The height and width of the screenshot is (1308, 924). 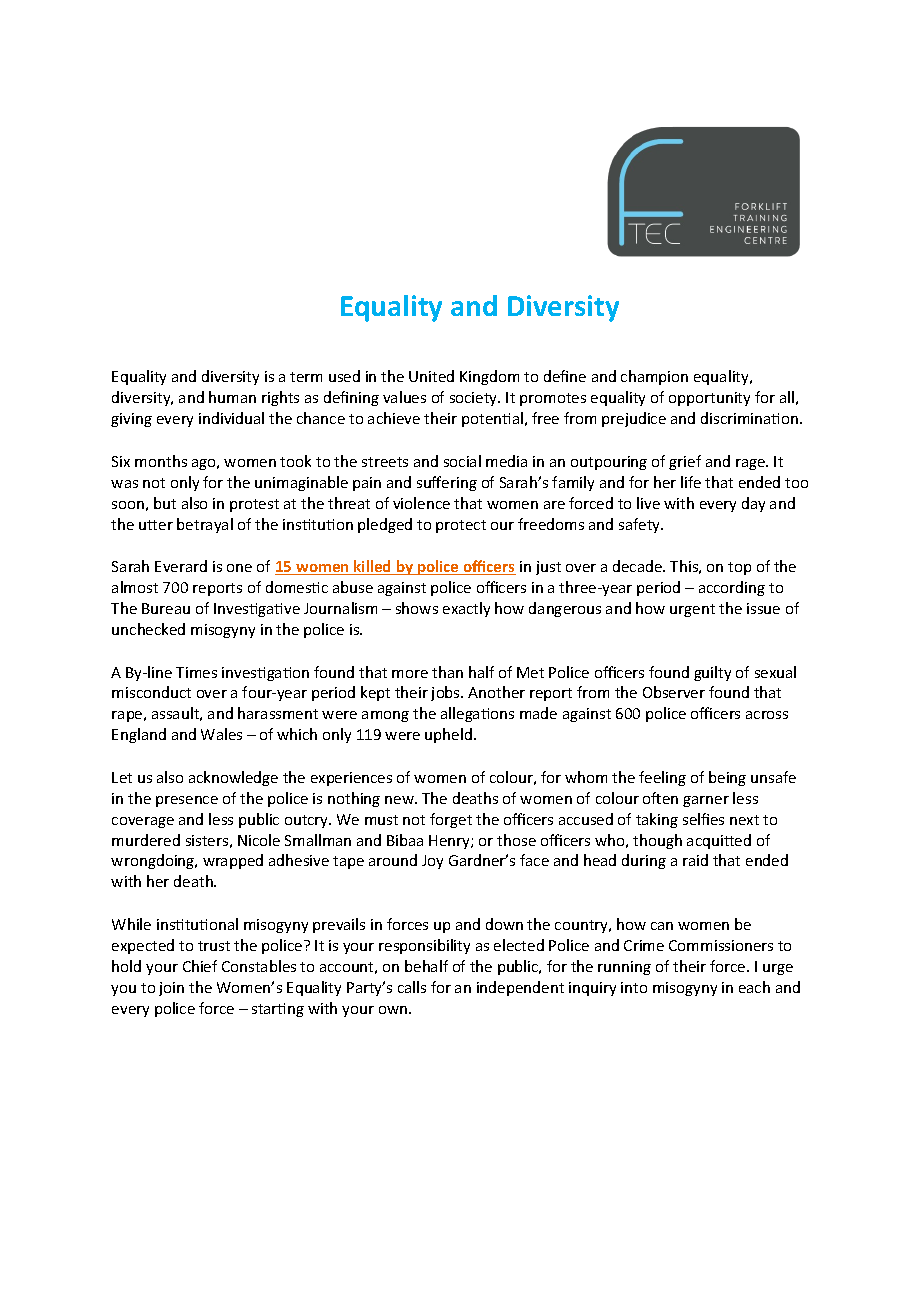 What do you see at coordinates (232, 397) in the screenshot?
I see `human` at bounding box center [232, 397].
